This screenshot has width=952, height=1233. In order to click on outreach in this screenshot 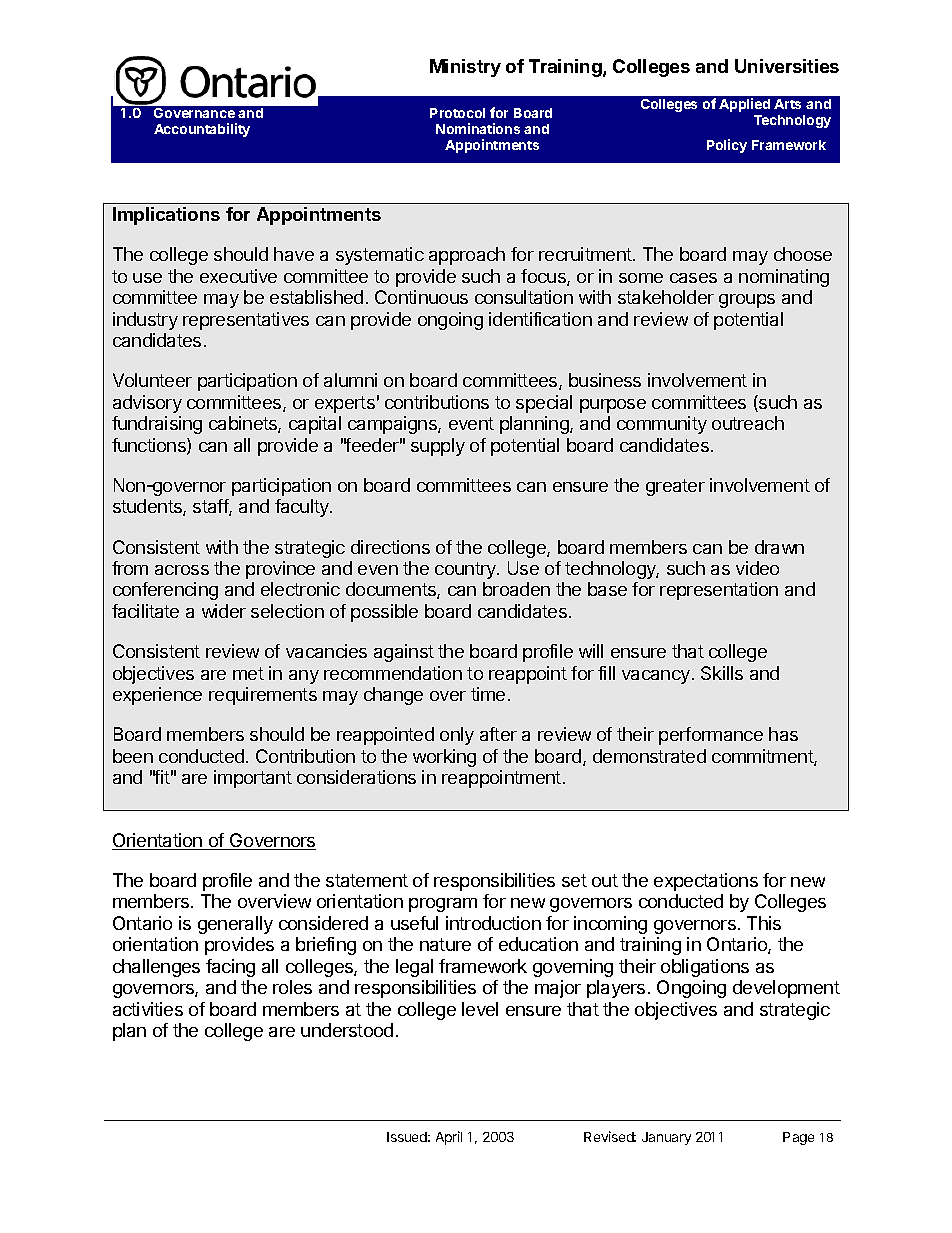, I will do `click(748, 423)`.
